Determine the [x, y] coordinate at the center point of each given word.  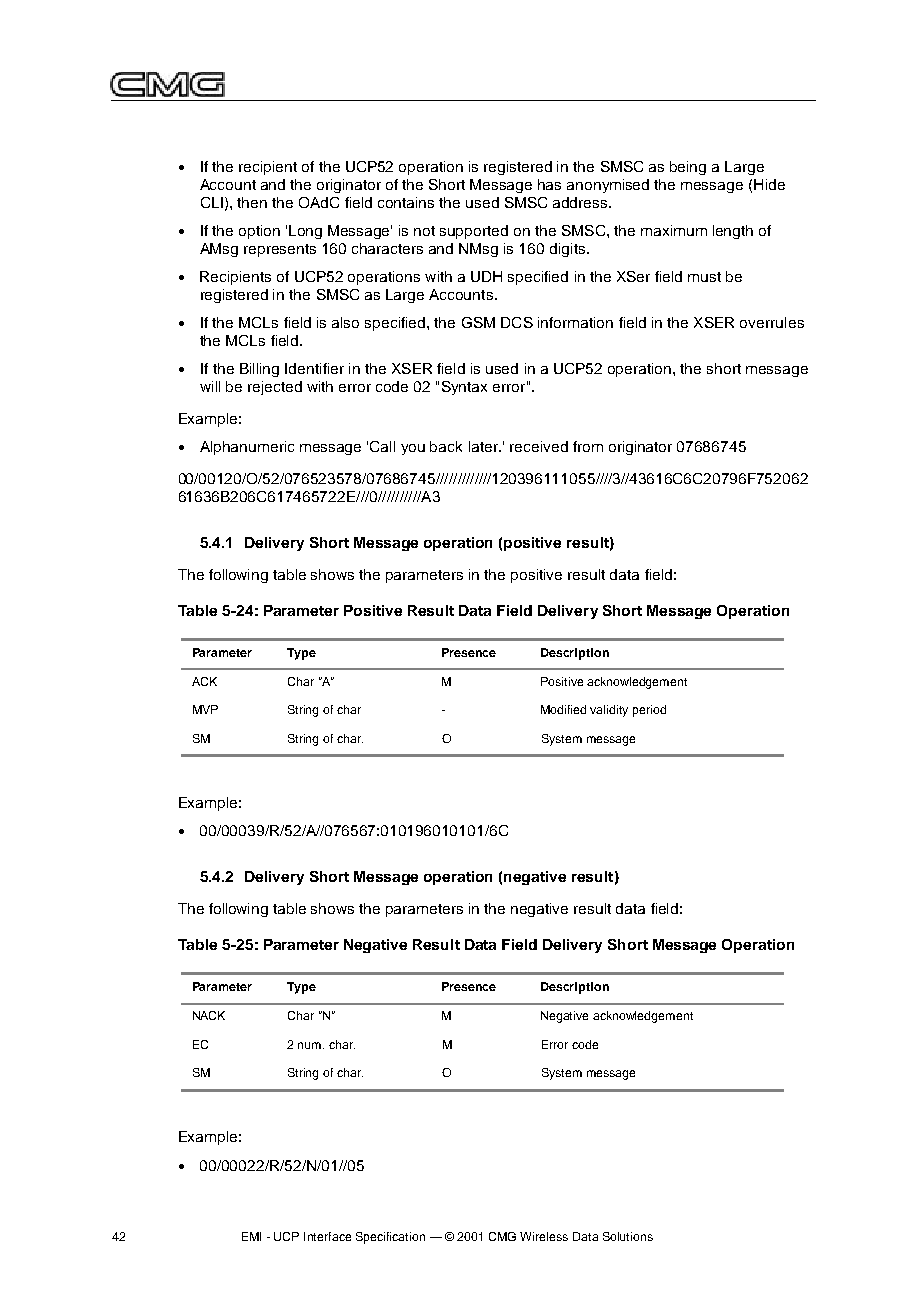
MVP [205, 709]
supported [474, 232]
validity [609, 711]
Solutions [628, 1236]
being [688, 168]
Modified [563, 709]
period [649, 711]
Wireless [544, 1236]
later [484, 446]
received [539, 446]
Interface [327, 1236]
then [252, 202]
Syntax [464, 388]
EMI [251, 1236]
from [588, 446]
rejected [275, 388]
